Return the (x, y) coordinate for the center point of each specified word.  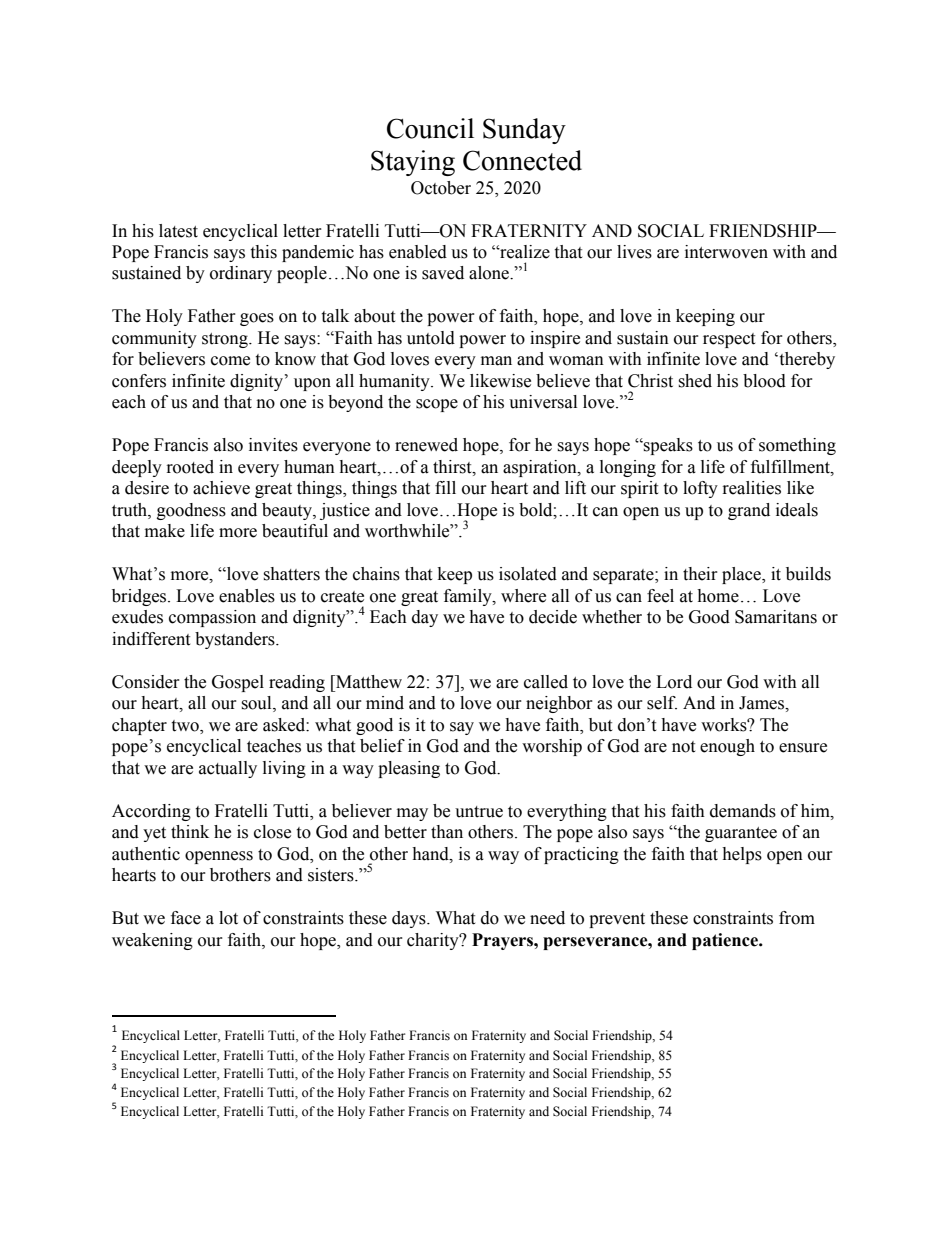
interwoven (726, 252)
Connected (522, 160)
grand (749, 511)
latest (178, 231)
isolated (528, 574)
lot (228, 918)
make (165, 531)
